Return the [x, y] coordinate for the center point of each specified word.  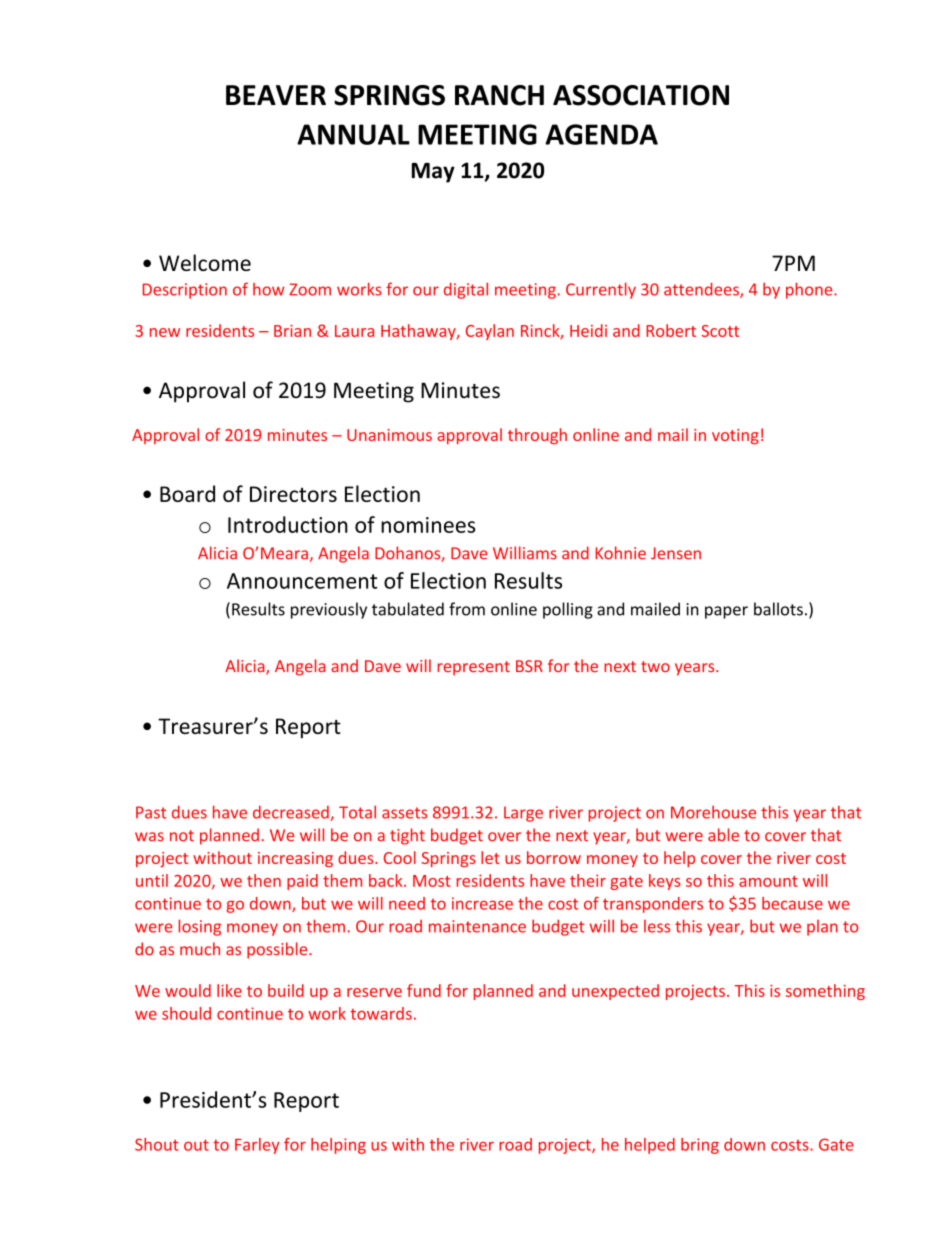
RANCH [499, 95]
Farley [257, 1146]
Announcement [302, 581]
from [467, 609]
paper [726, 612]
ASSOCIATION [641, 95]
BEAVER [276, 95]
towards [381, 1013]
